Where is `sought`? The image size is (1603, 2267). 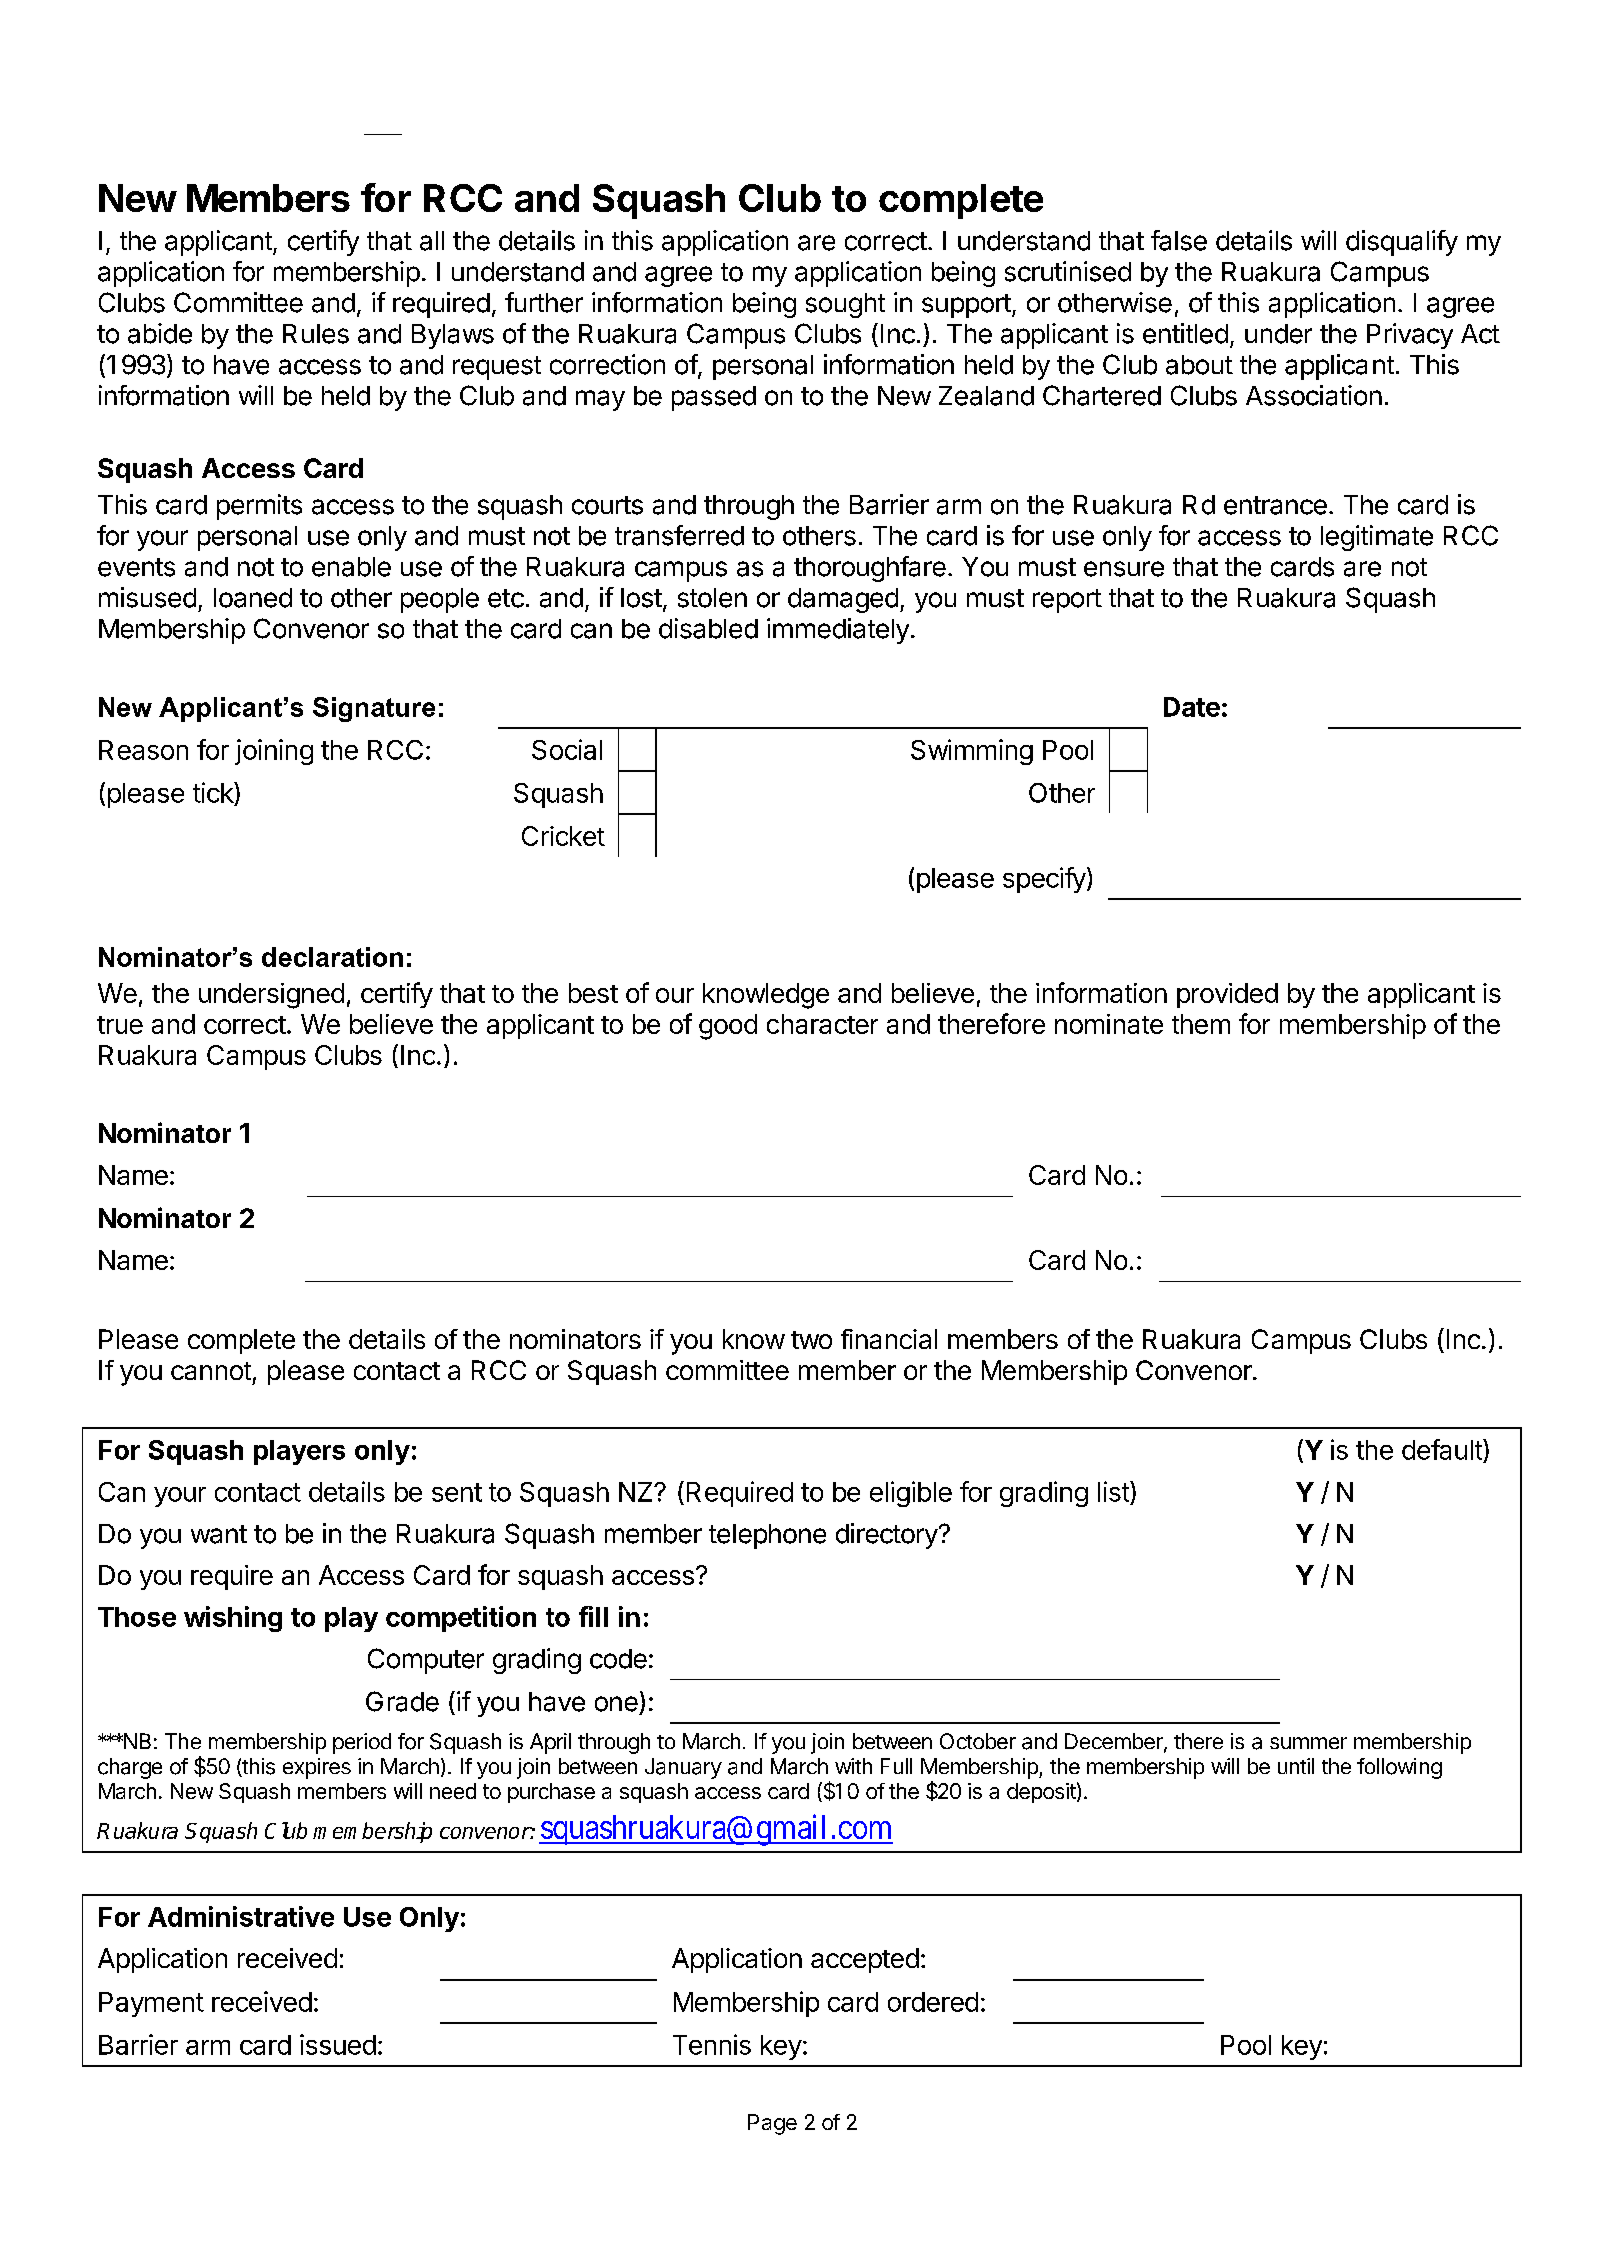 sought is located at coordinates (845, 305).
